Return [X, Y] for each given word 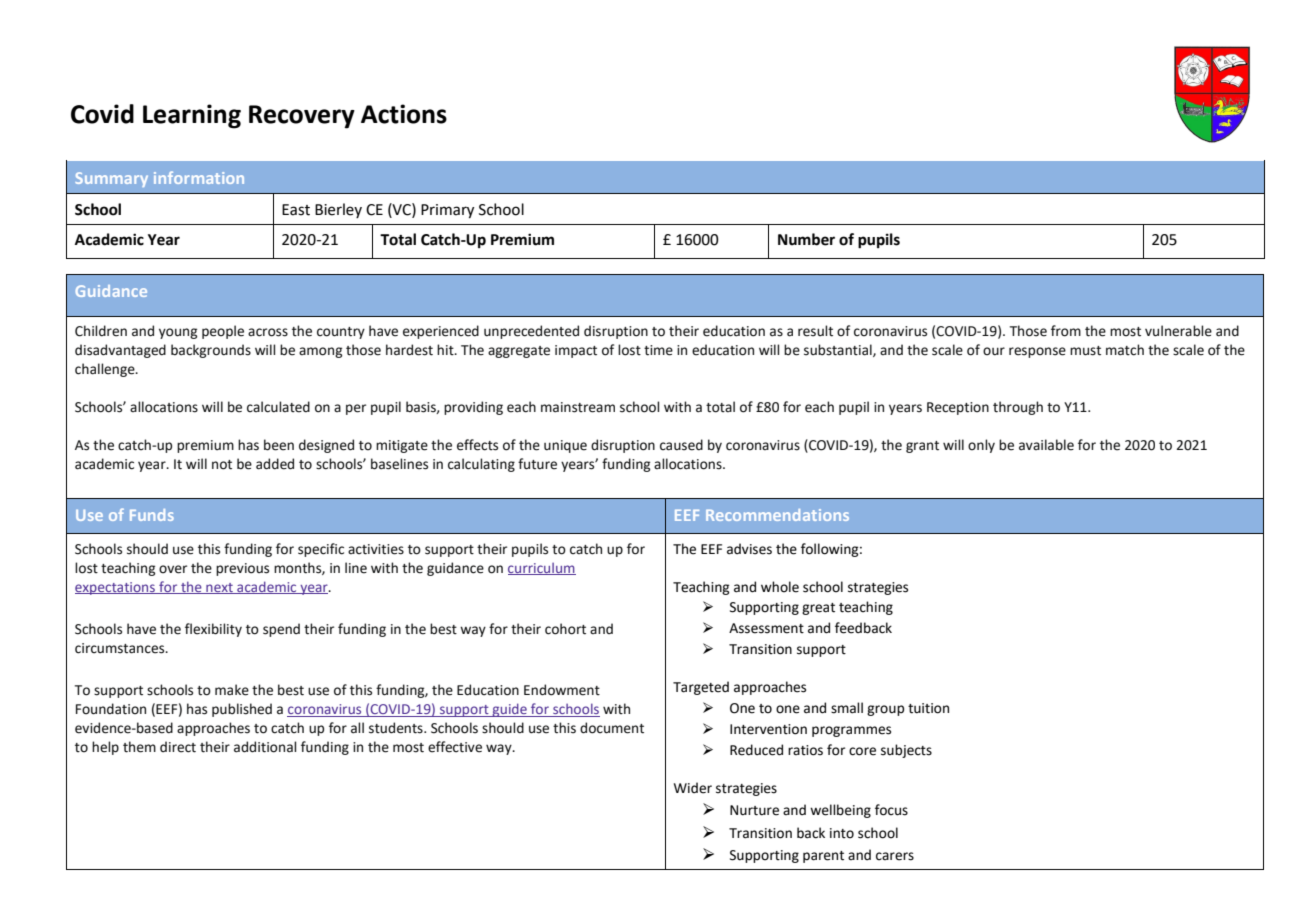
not [222, 465]
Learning [192, 116]
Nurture [754, 810]
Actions [404, 114]
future [537, 464]
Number [806, 239]
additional [265, 747]
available [1046, 445]
